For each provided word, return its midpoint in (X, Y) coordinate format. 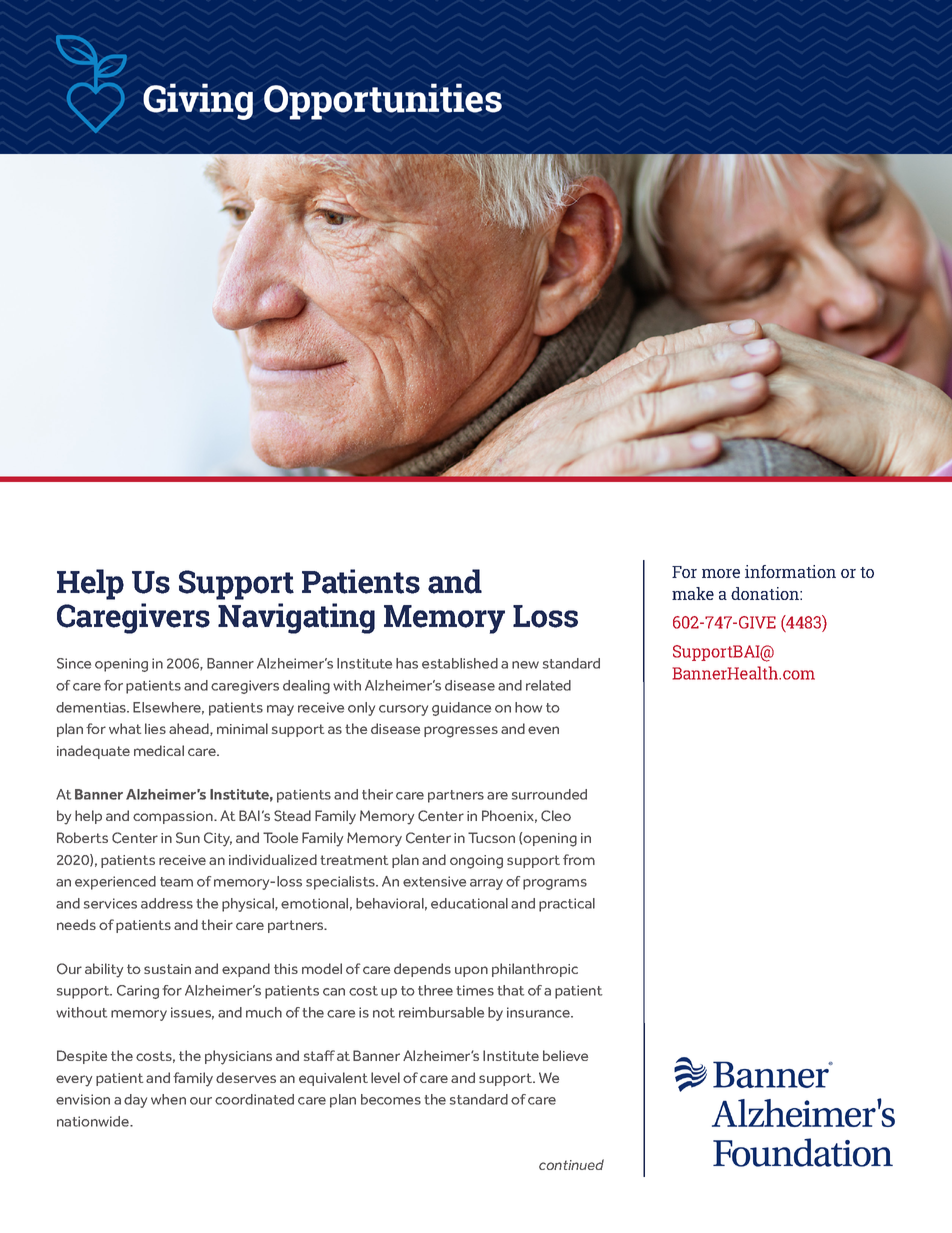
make (693, 593)
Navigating (296, 618)
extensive (434, 881)
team (176, 882)
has (407, 663)
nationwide (94, 1121)
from (579, 859)
